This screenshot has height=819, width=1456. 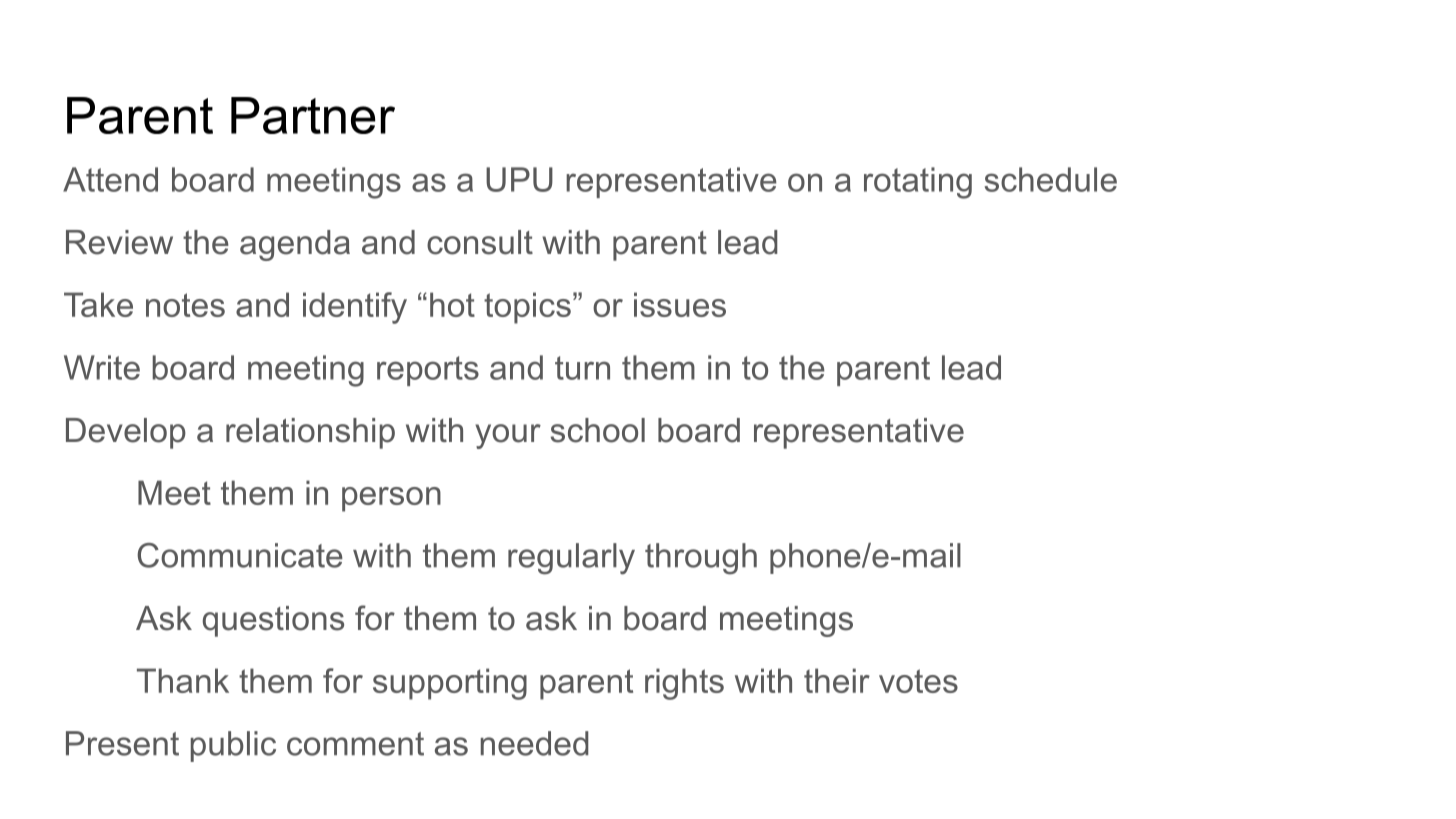 I want to click on school, so click(x=598, y=430).
